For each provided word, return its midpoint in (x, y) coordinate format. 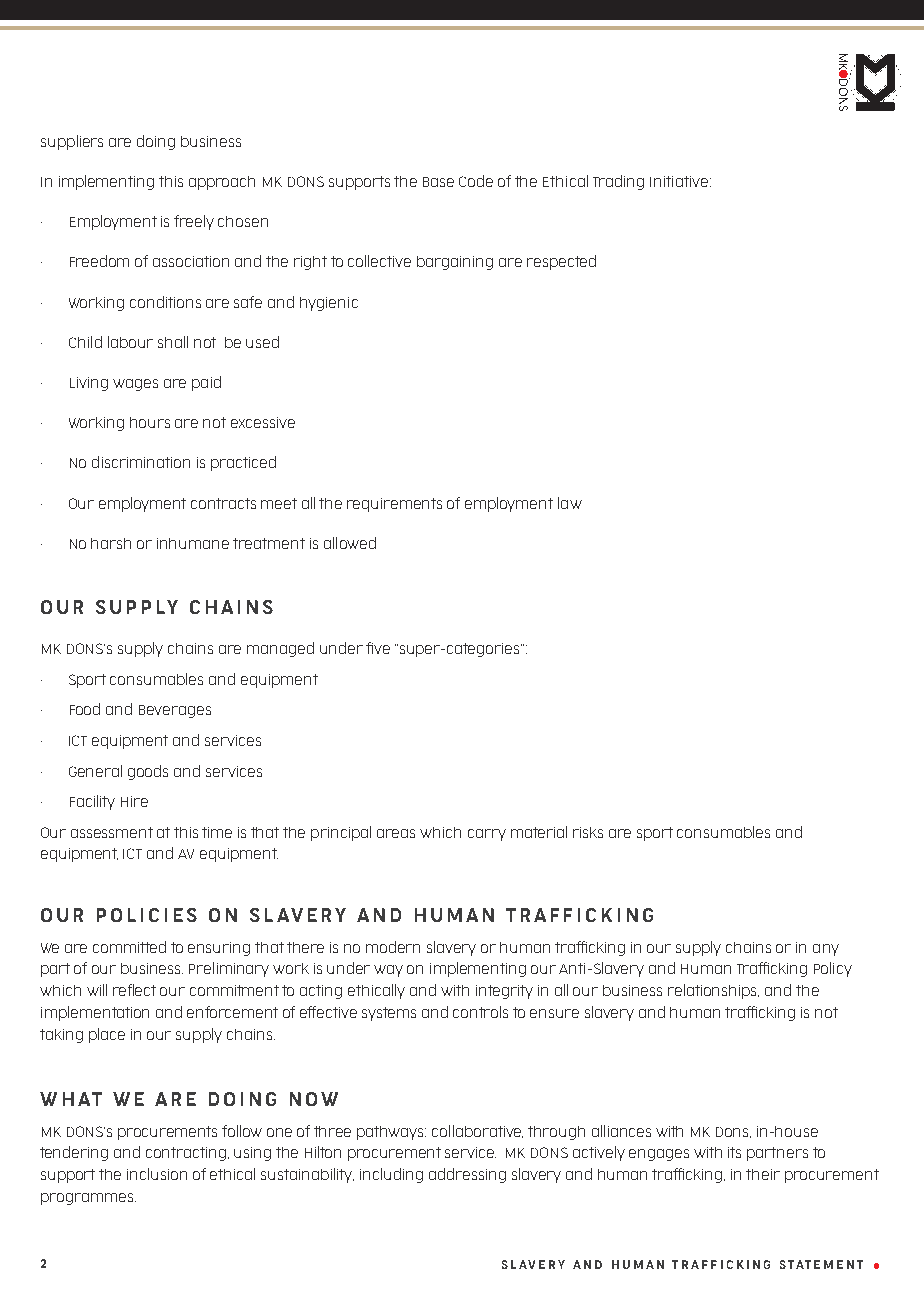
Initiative (679, 181)
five (378, 648)
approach (222, 183)
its (734, 1152)
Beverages (175, 711)
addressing (467, 1175)
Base (438, 182)
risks (588, 832)
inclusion (157, 1174)
